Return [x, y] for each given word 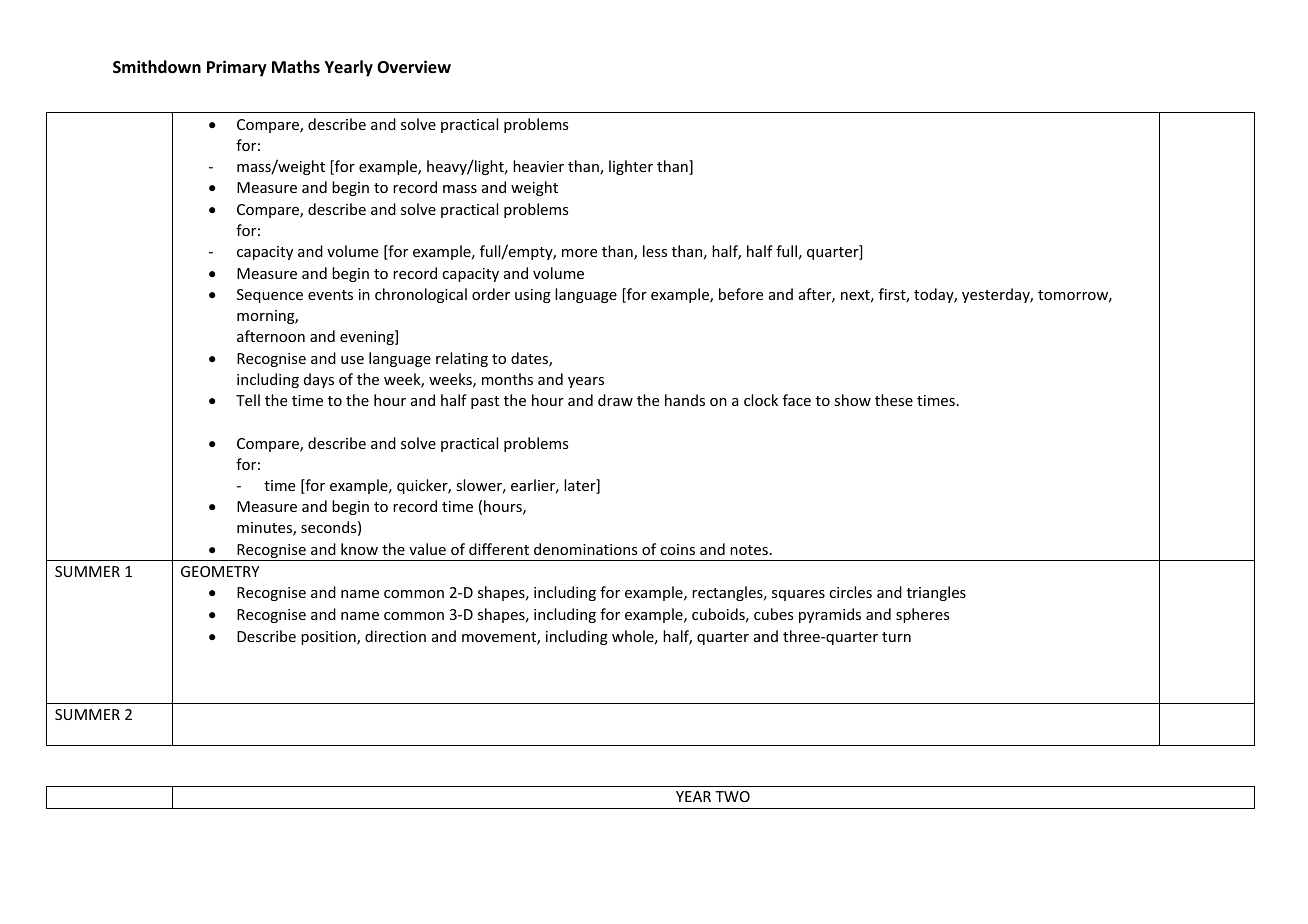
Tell [248, 400]
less [655, 251]
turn [896, 637]
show [852, 400]
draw [615, 400]
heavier [538, 166]
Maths [296, 66]
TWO [732, 796]
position [329, 638]
